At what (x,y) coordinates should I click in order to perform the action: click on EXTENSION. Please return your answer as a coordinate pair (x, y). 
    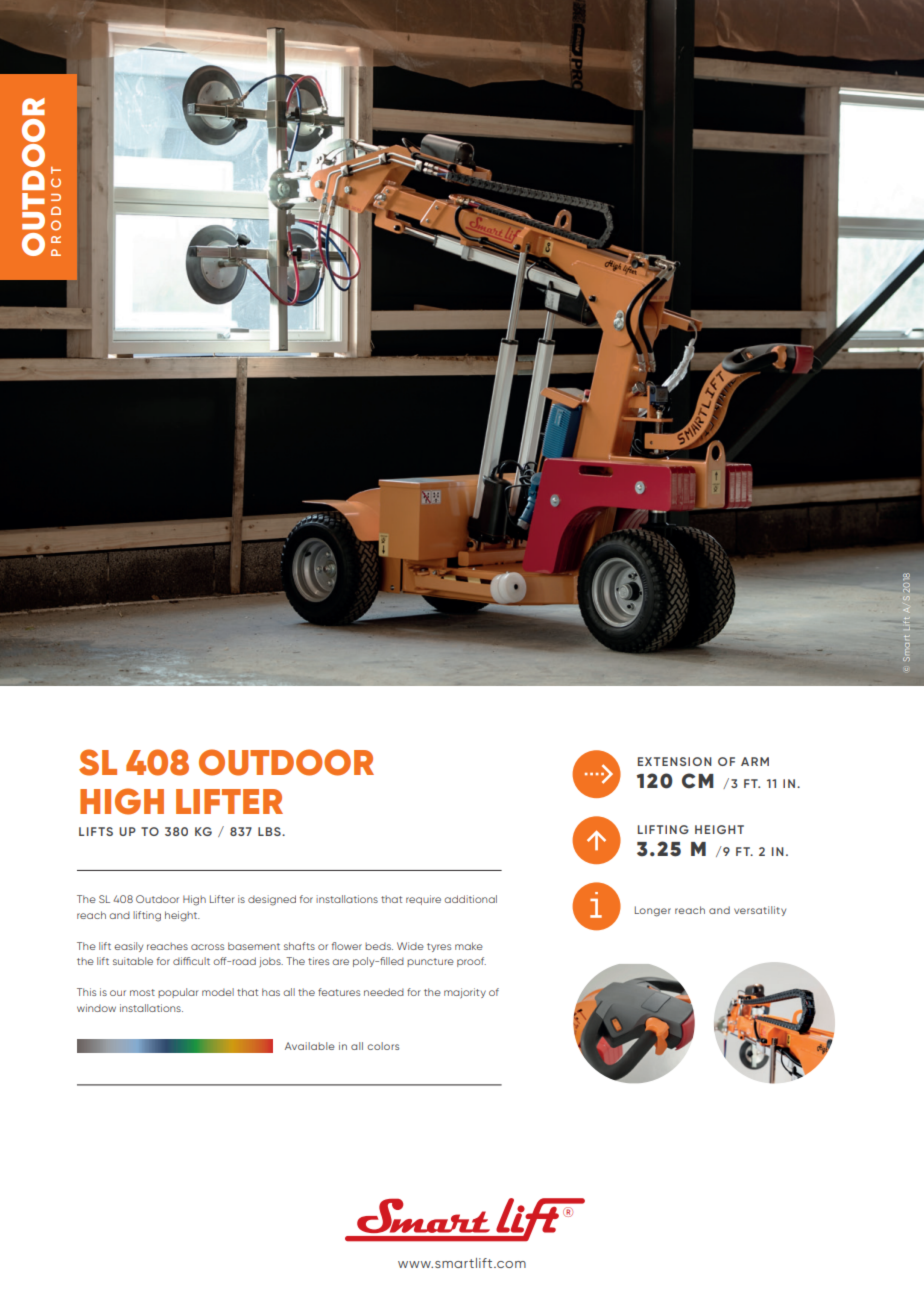
    Looking at the image, I should click on (675, 761).
